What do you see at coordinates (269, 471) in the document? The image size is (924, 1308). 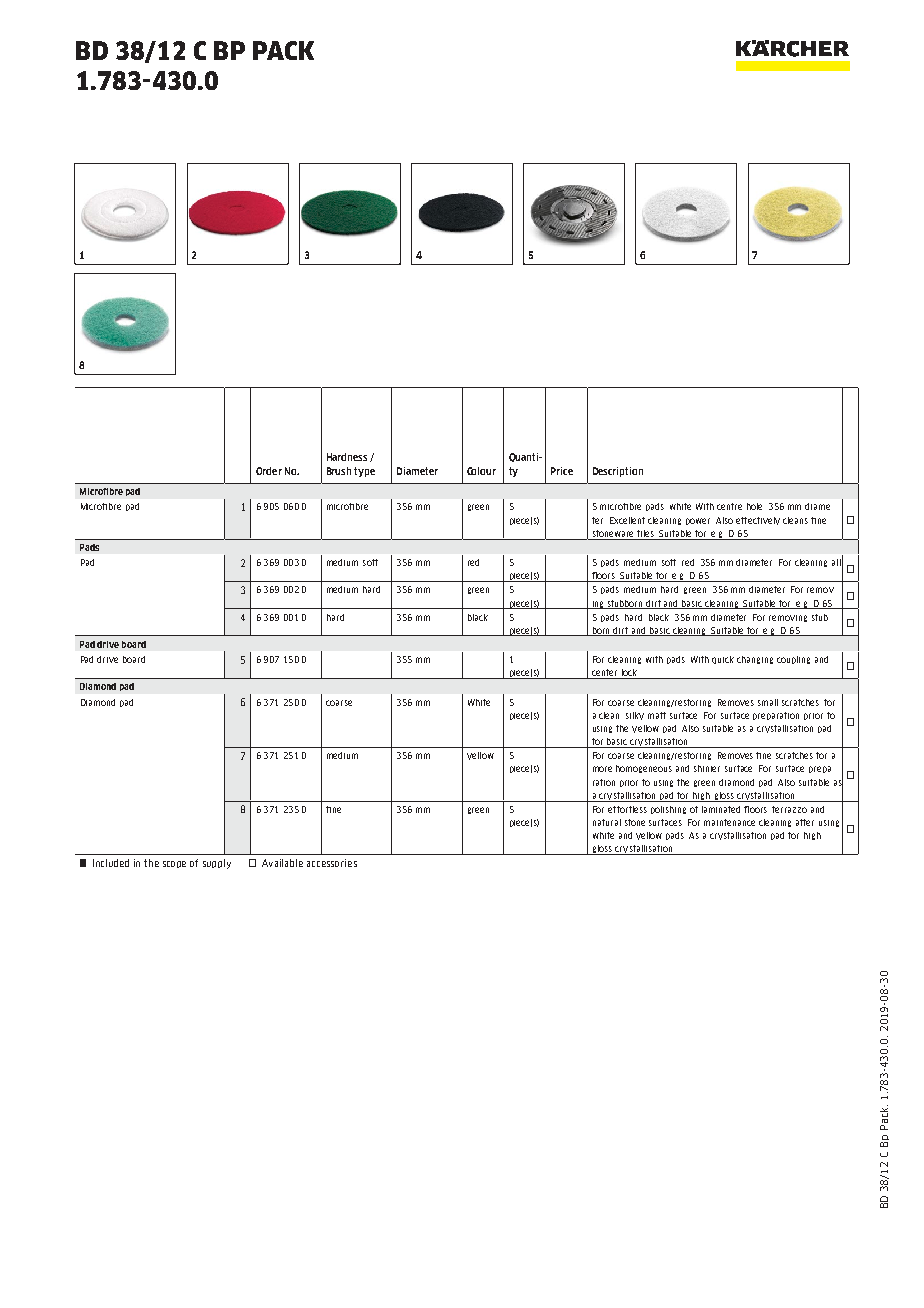 I see `Order` at bounding box center [269, 471].
